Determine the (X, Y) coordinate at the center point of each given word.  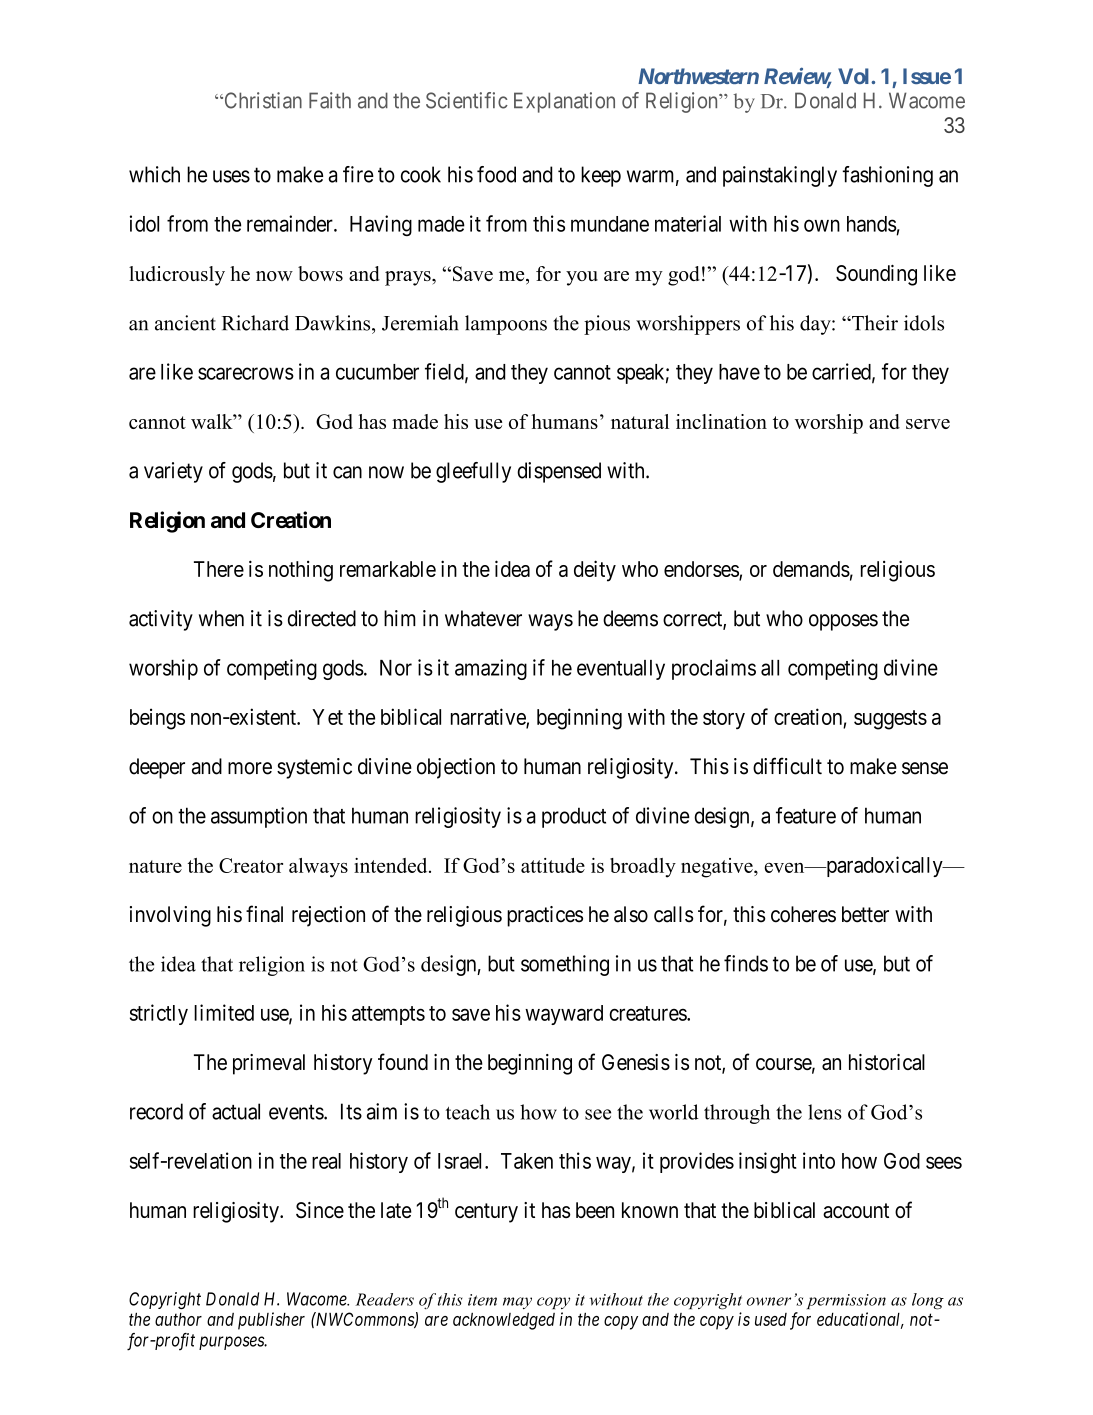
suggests (890, 720)
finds (746, 963)
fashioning (888, 176)
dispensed (559, 472)
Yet (327, 717)
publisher (271, 1321)
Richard (255, 323)
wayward (564, 1015)
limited (224, 1012)
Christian (262, 100)
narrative (489, 717)
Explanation (564, 102)
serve (928, 424)
